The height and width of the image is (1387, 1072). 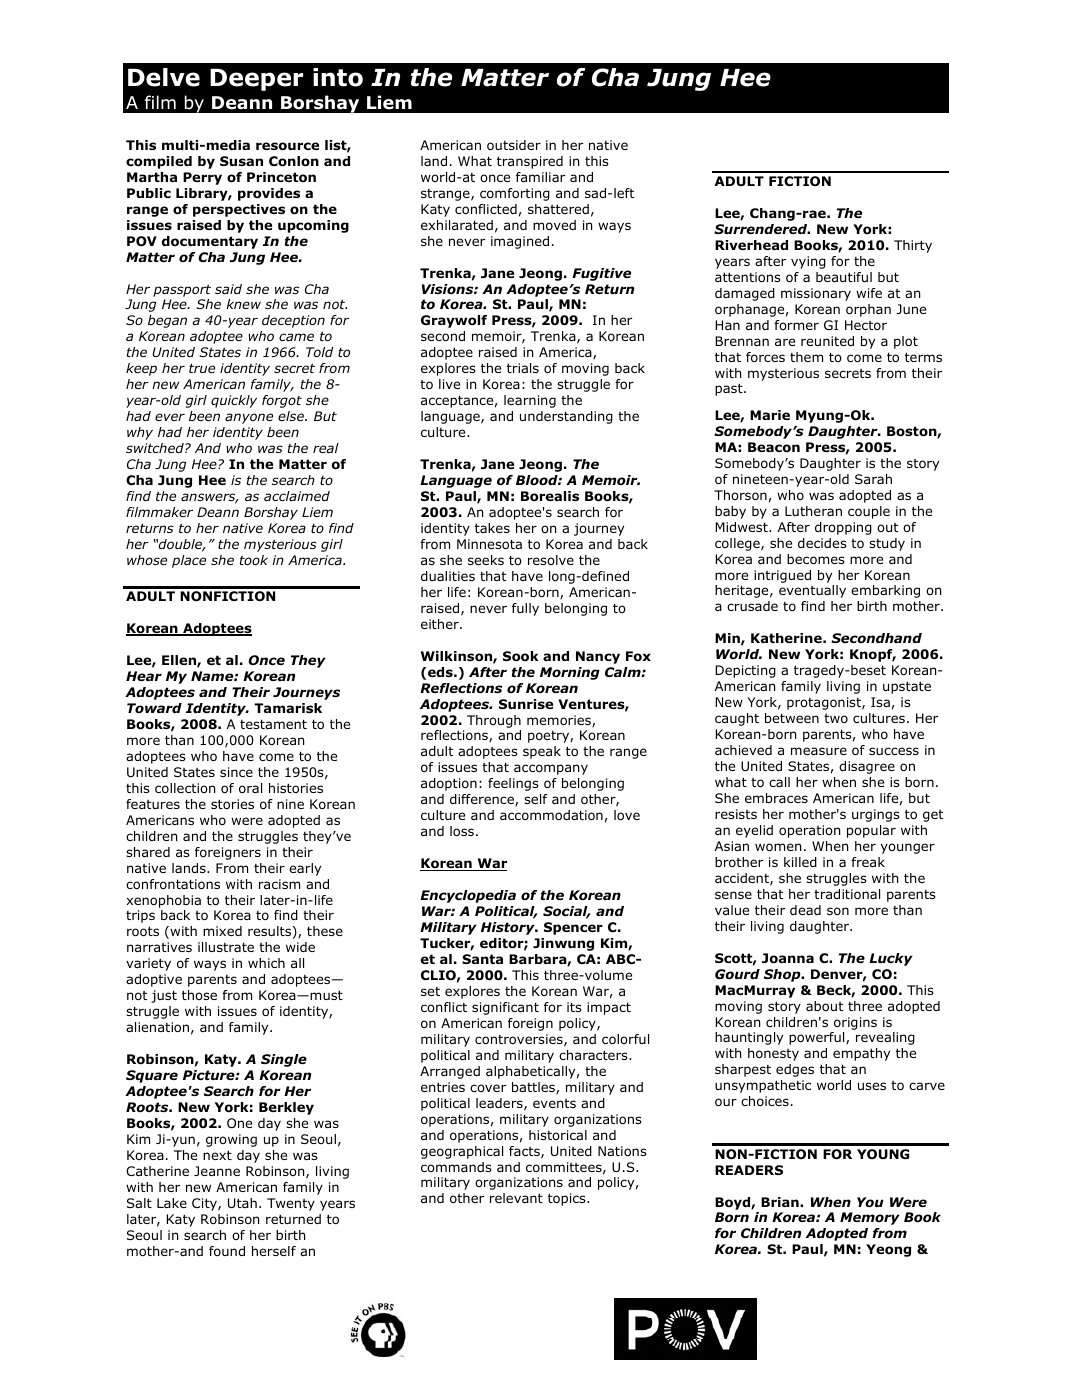 What do you see at coordinates (242, 1203) in the image?
I see `Utah` at bounding box center [242, 1203].
